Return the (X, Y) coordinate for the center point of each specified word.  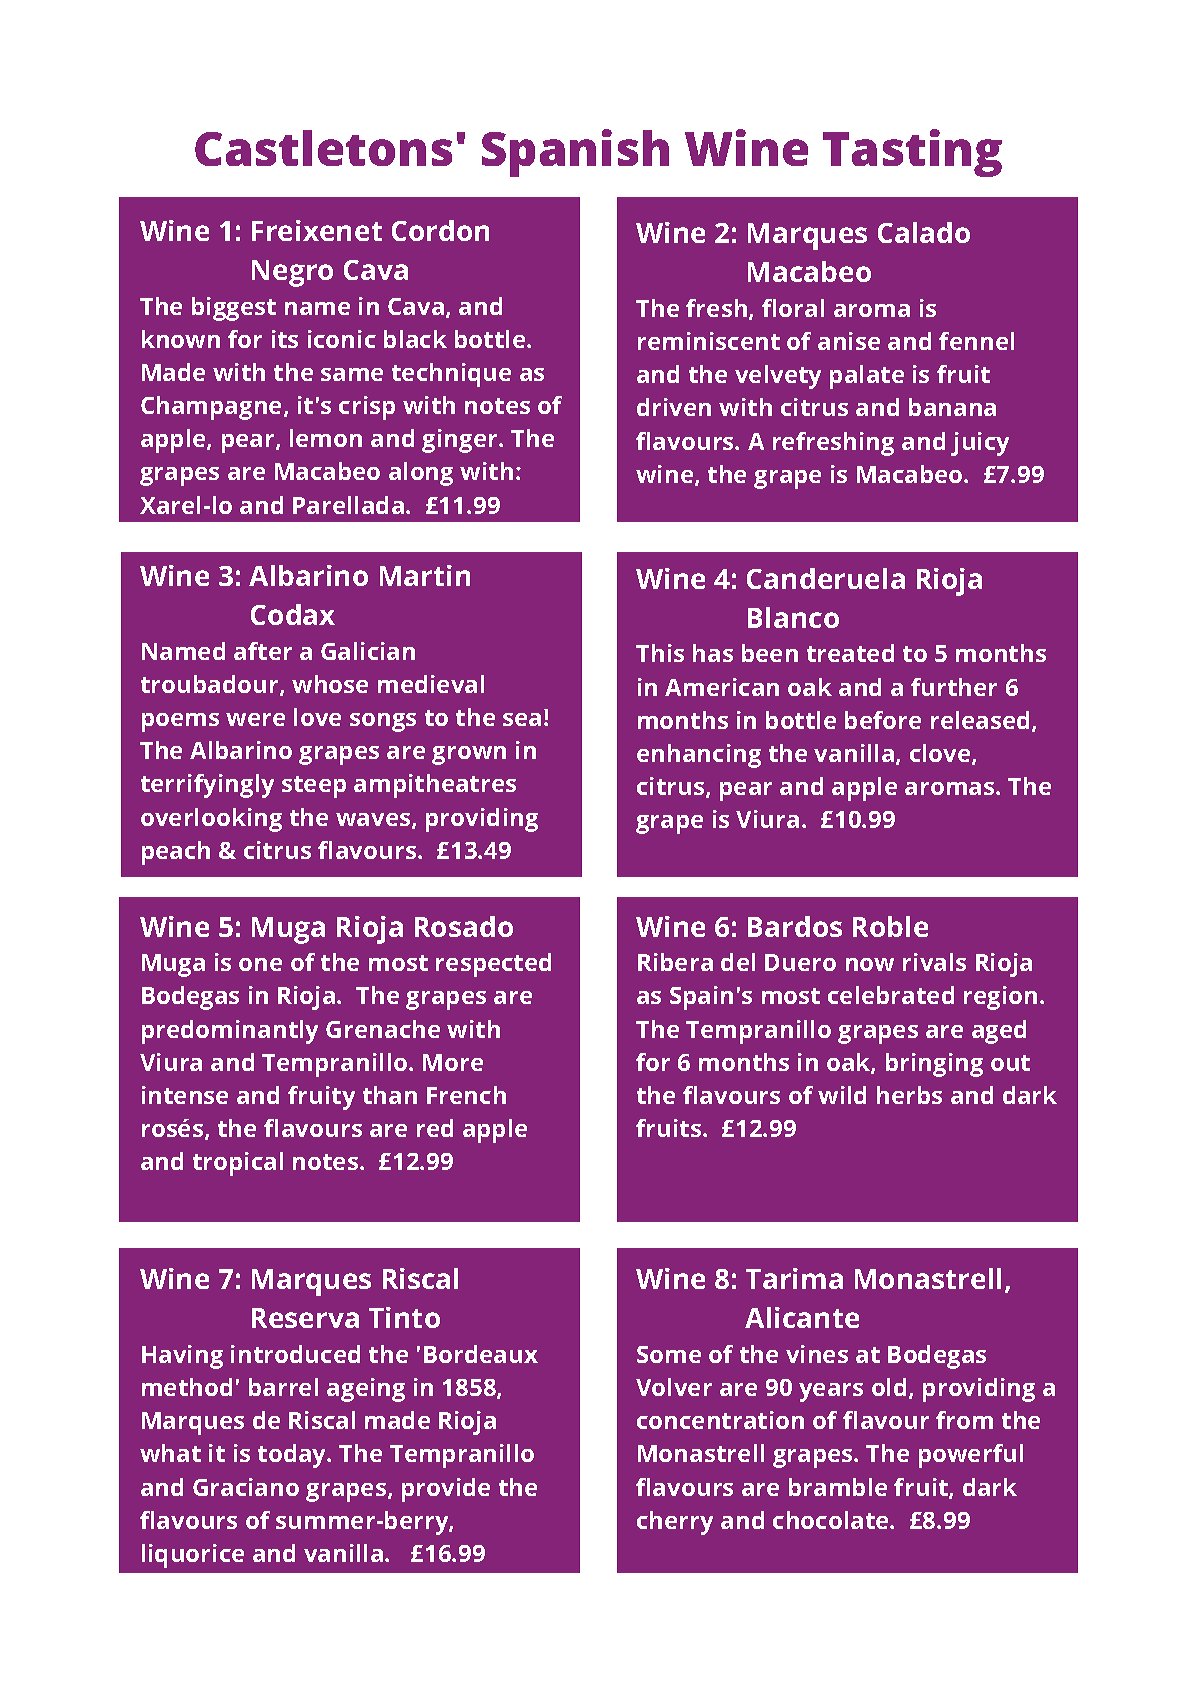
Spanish (575, 153)
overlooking (211, 820)
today (293, 1456)
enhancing (699, 756)
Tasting (912, 153)
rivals (934, 962)
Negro (292, 273)
